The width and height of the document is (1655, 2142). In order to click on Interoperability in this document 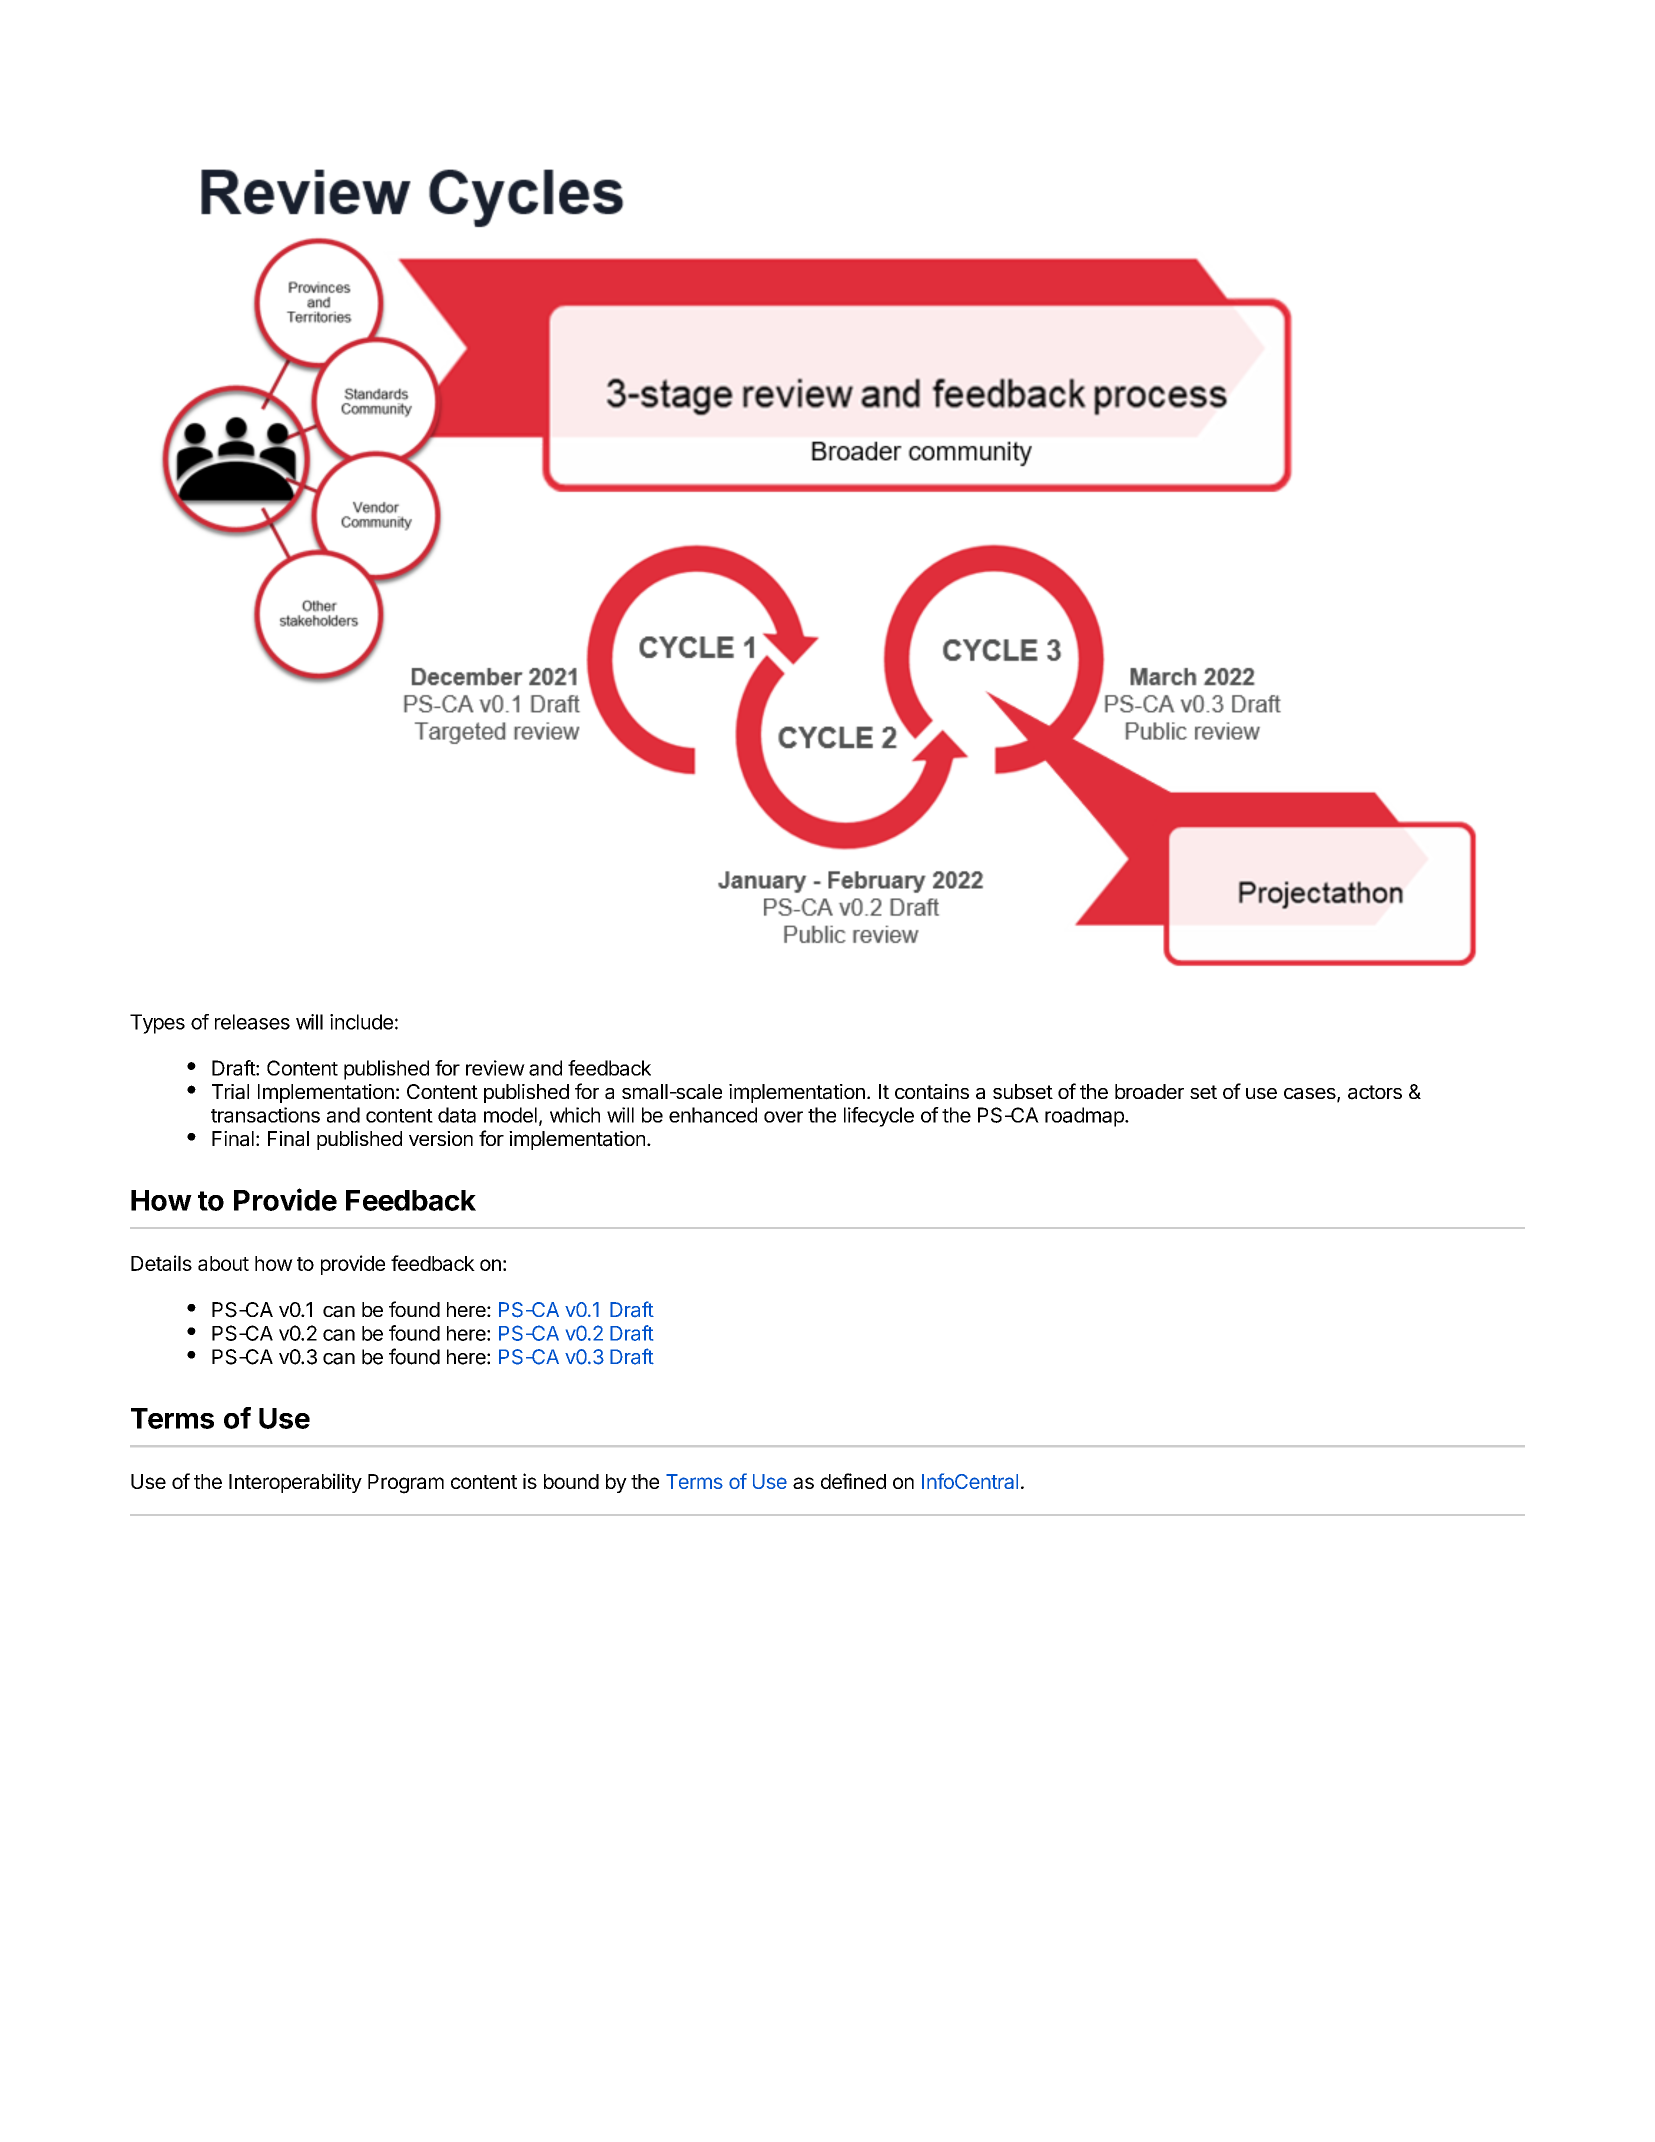, I will do `click(295, 1483)`.
